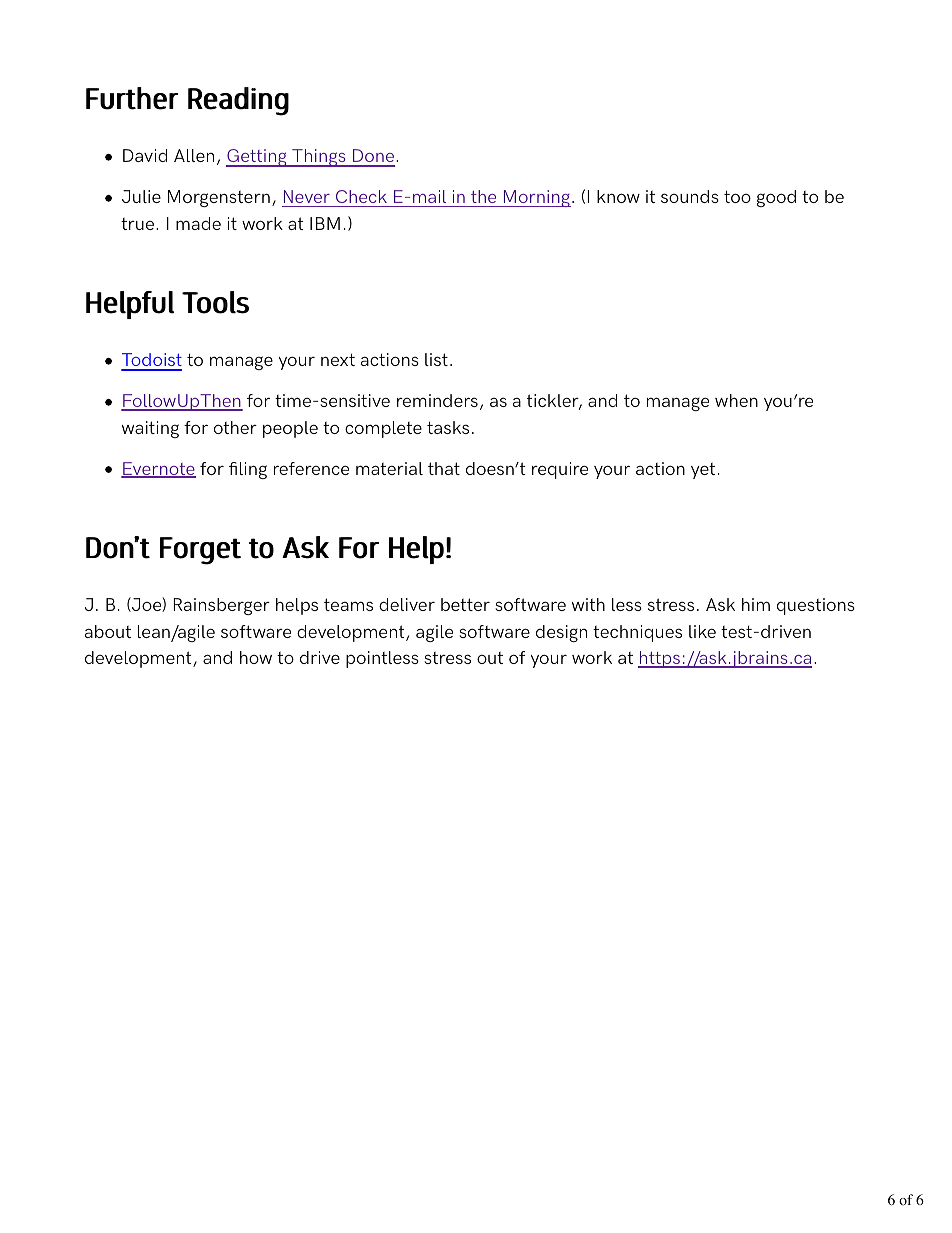  Describe the element at coordinates (690, 196) in the document. I see `sounds` at that location.
